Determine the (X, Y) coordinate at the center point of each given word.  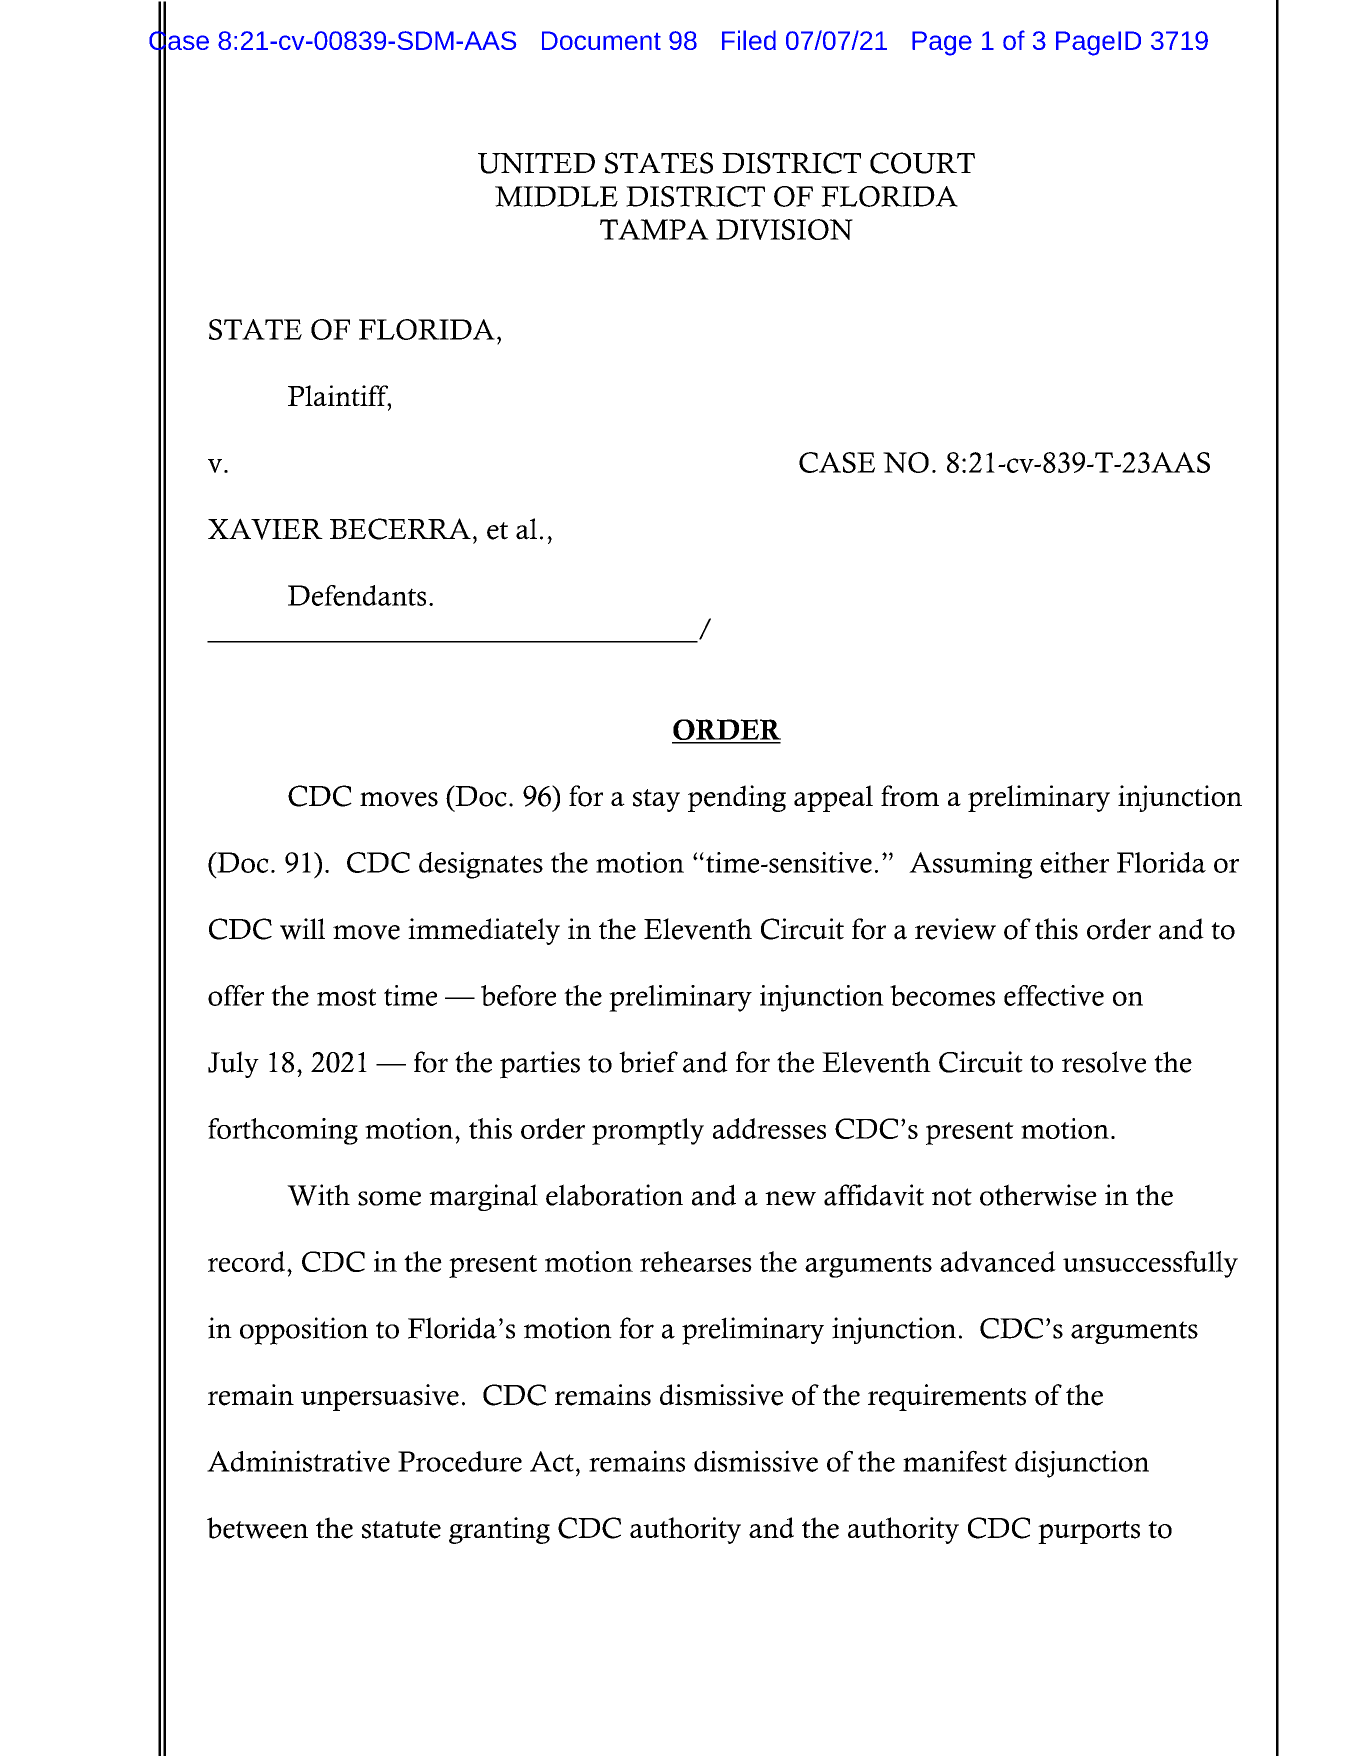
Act (552, 1461)
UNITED (536, 163)
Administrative (298, 1461)
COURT (922, 163)
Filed (749, 40)
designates (481, 865)
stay (656, 800)
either (1074, 862)
